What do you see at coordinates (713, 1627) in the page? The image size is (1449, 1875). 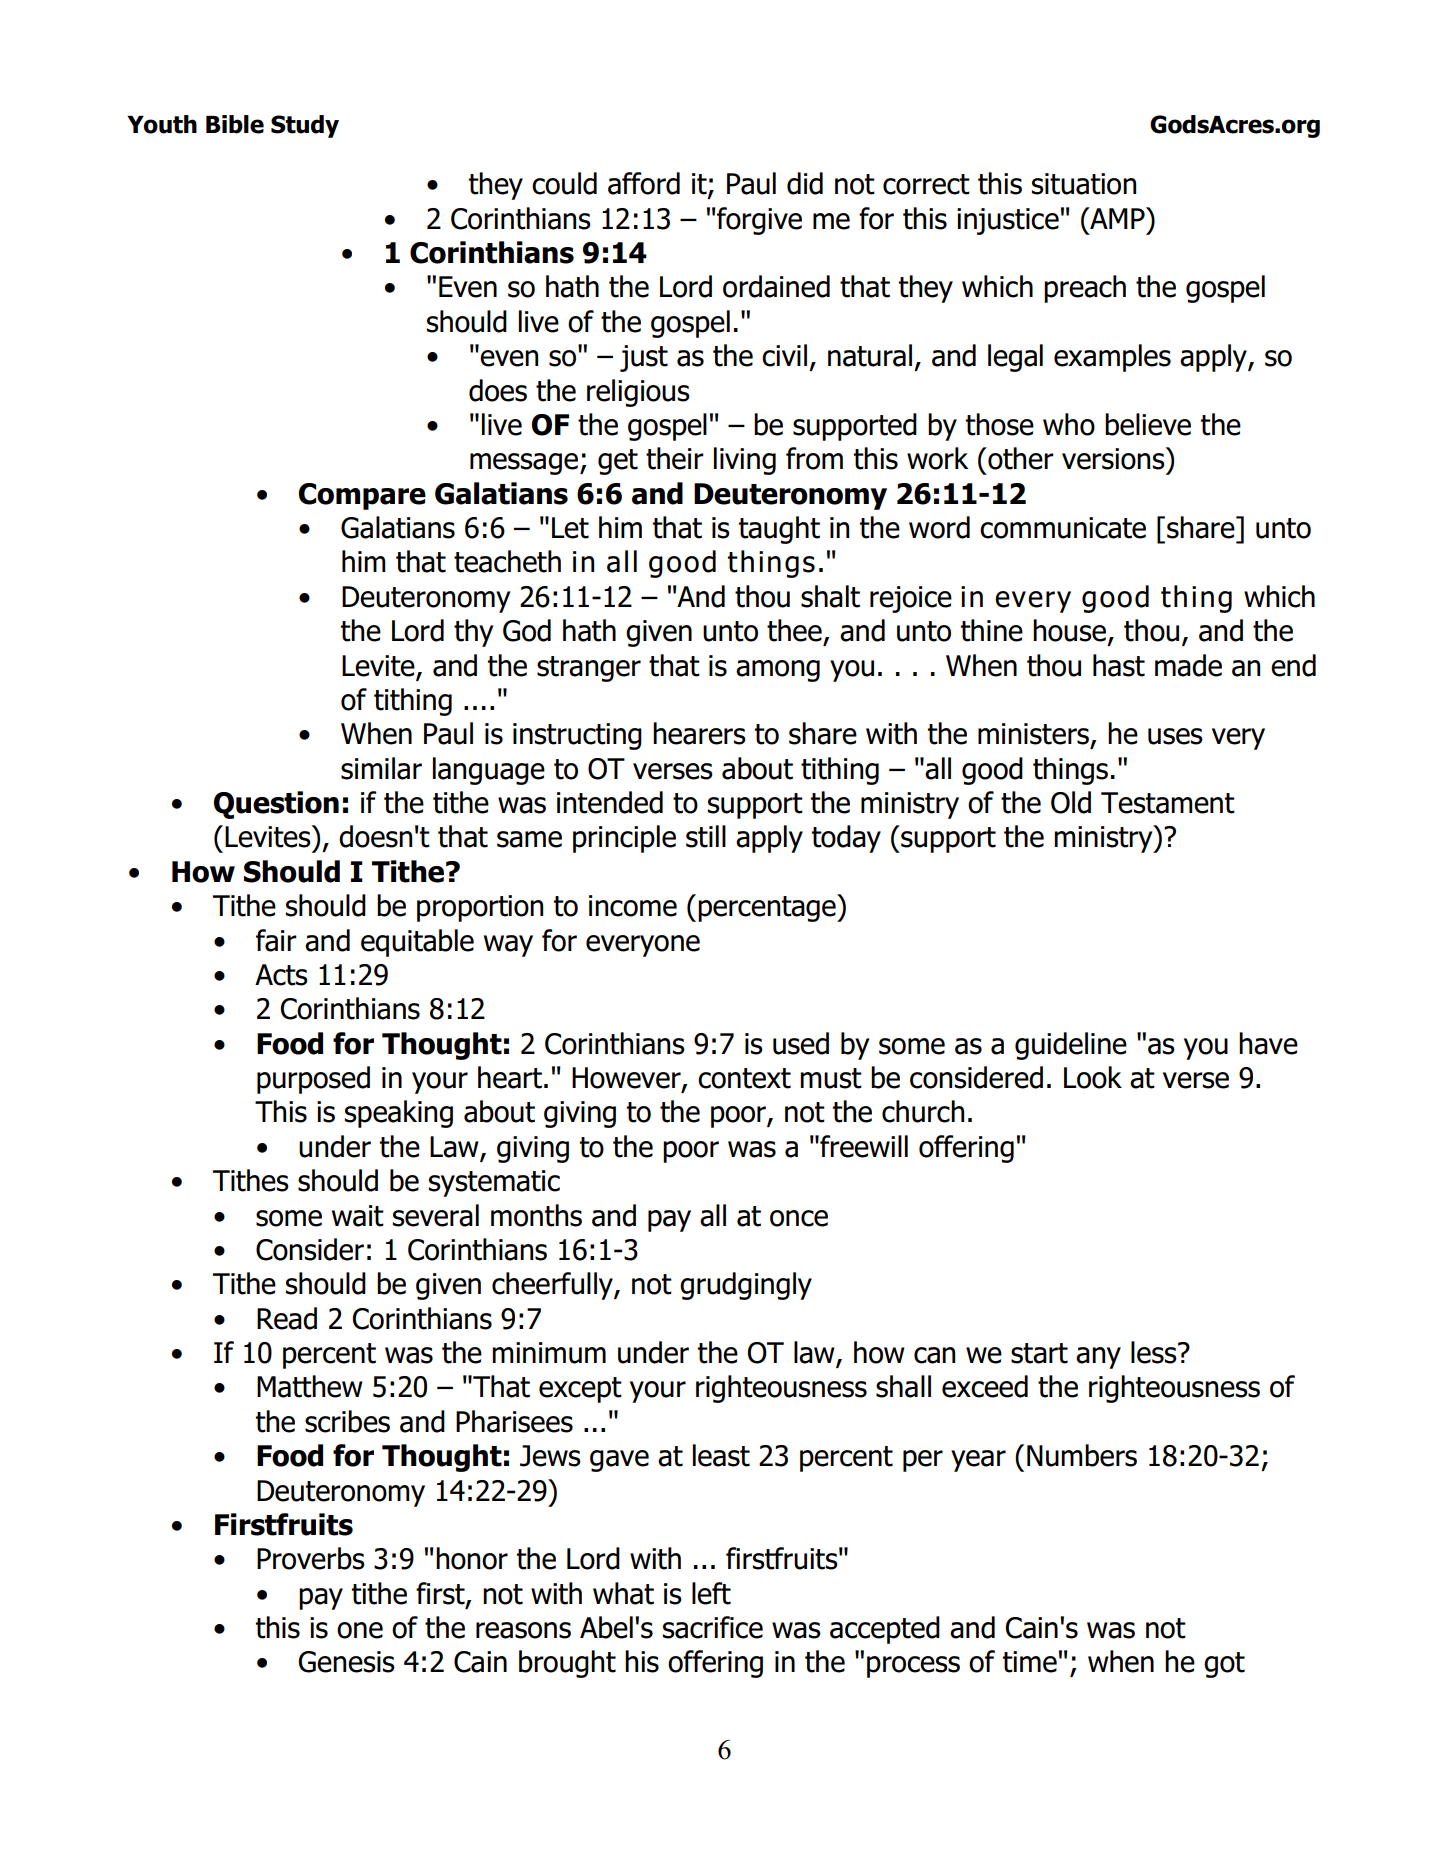 I see `sacrifice` at bounding box center [713, 1627].
